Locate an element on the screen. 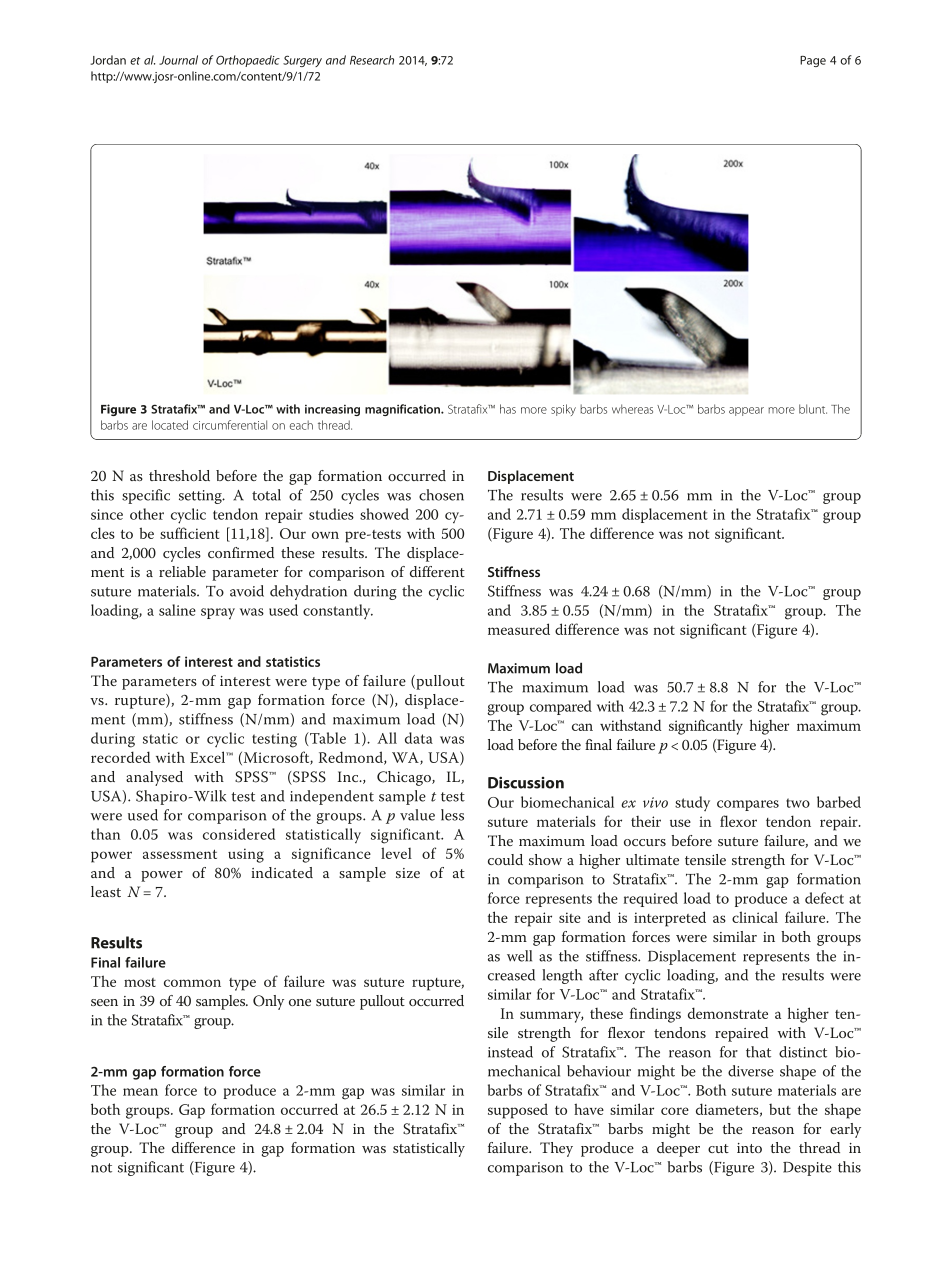 The image size is (952, 1270). mean is located at coordinates (140, 1092).
